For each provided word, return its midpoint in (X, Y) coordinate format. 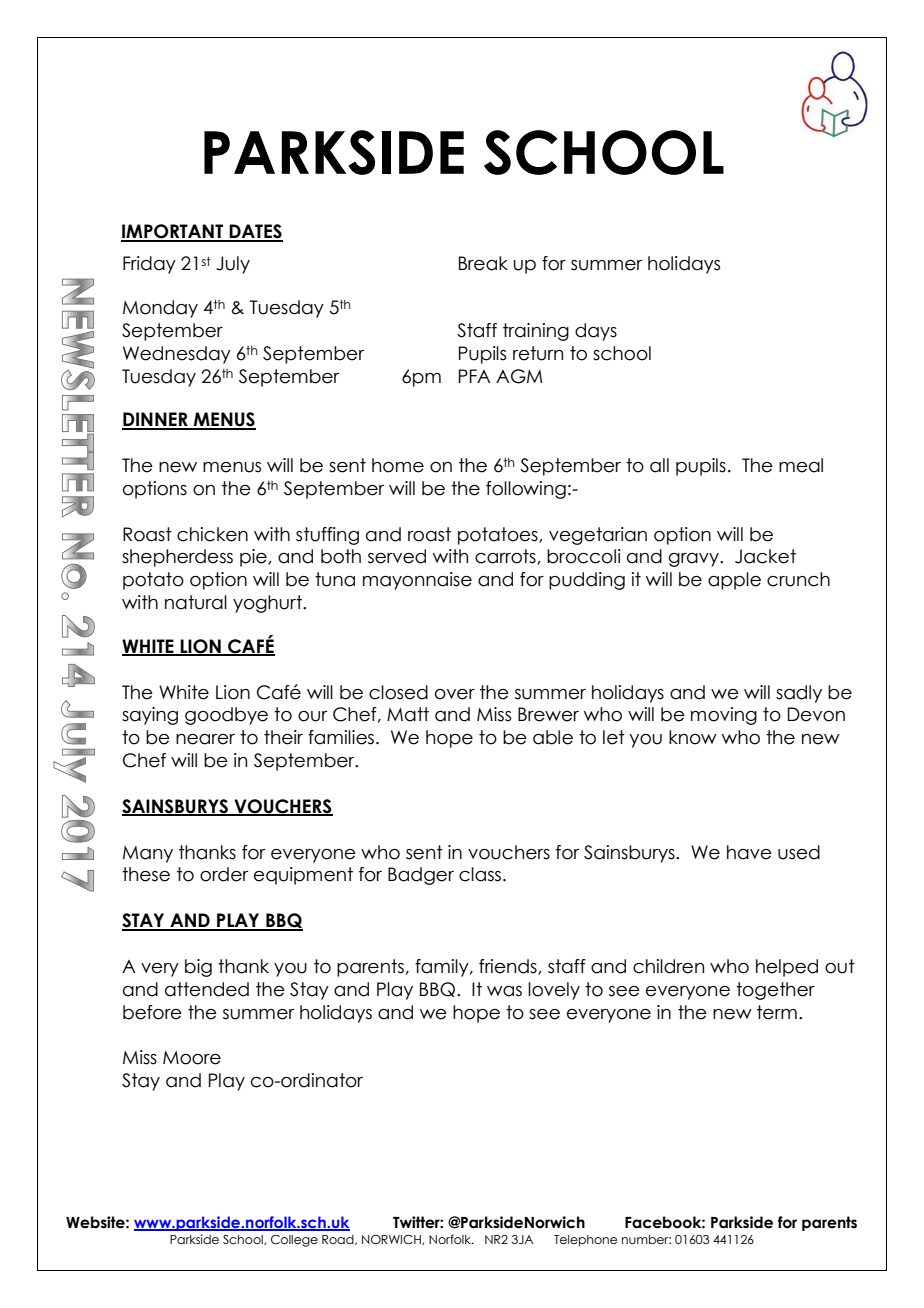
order (224, 874)
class (480, 874)
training (536, 332)
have (749, 852)
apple (734, 581)
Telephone (585, 1241)
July (233, 265)
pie (254, 558)
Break (483, 263)
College (294, 1241)
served (397, 556)
